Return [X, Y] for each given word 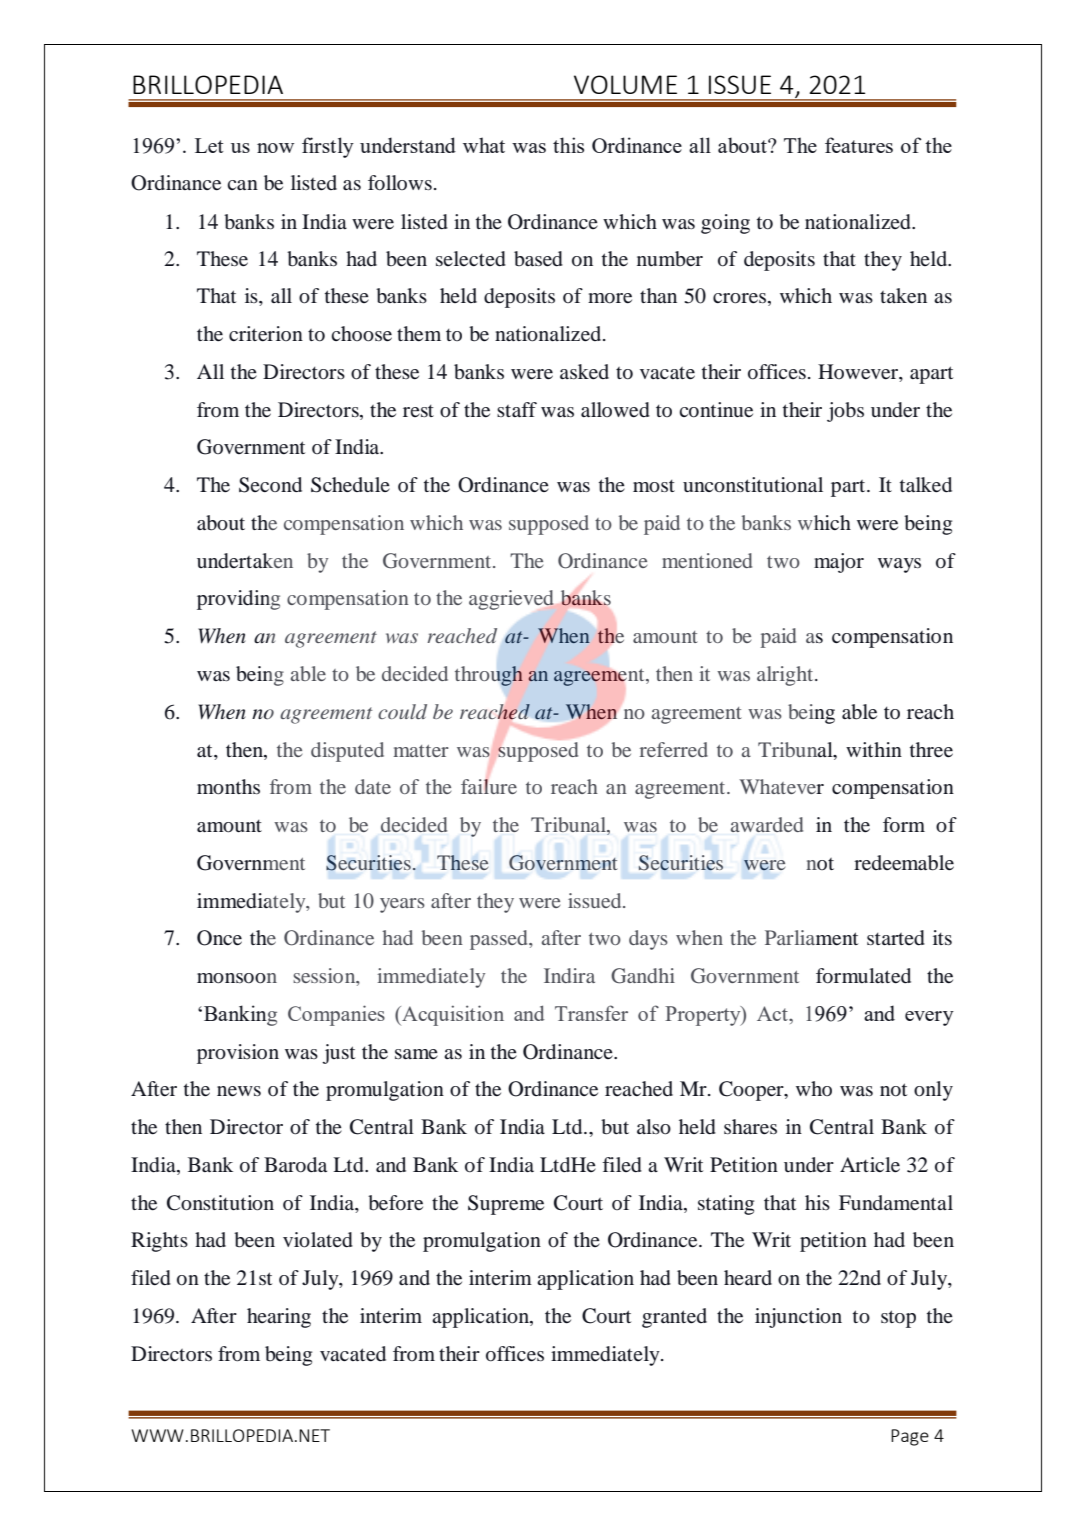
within [874, 749]
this [568, 145]
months [228, 787]
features [859, 145]
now [275, 148]
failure [489, 786]
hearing [279, 1318]
